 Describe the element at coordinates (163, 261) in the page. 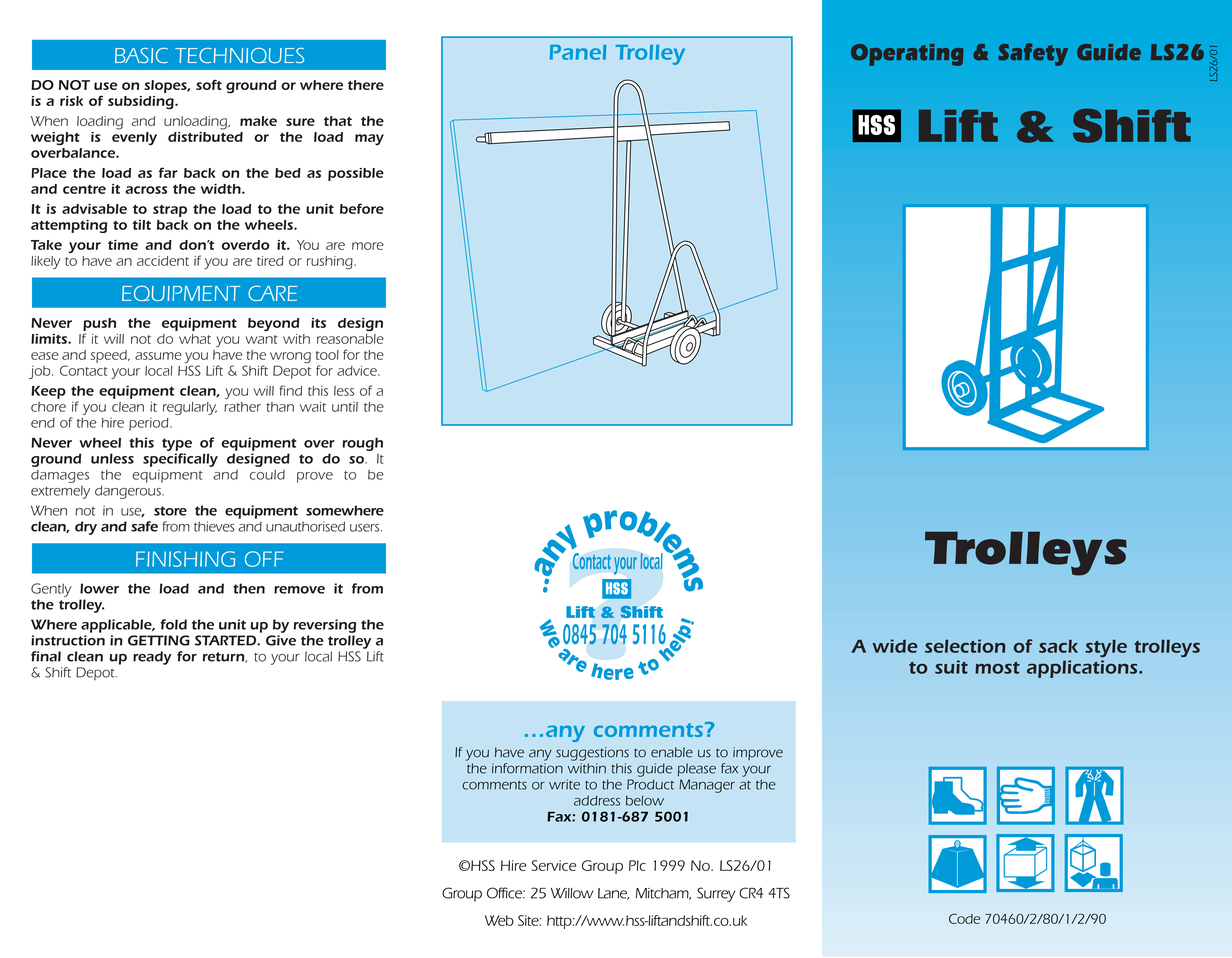

I see `accident` at that location.
